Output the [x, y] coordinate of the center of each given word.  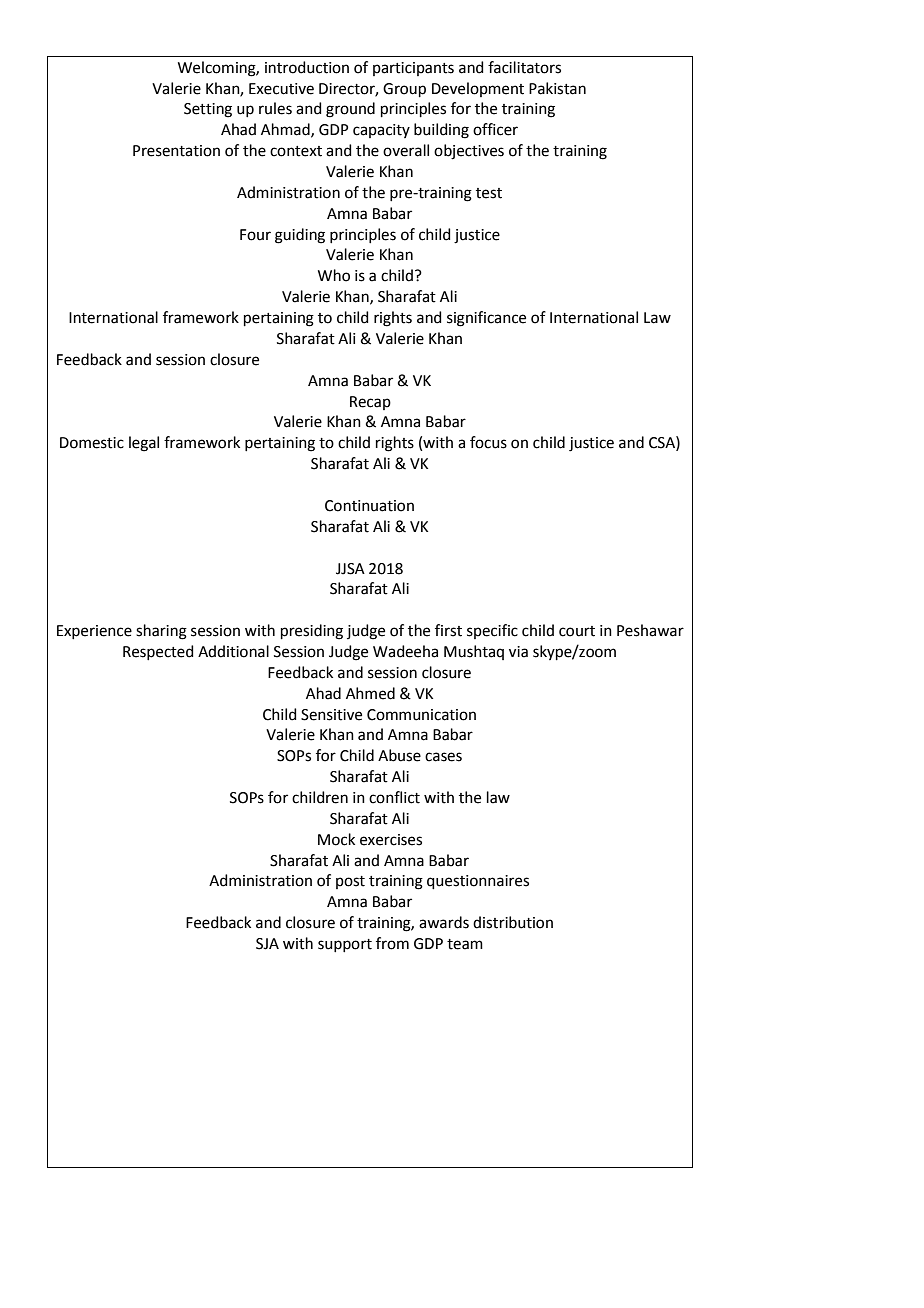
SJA [267, 944]
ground [350, 110]
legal [144, 444]
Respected [158, 652]
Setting [208, 110]
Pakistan [557, 88]
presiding [312, 632]
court [577, 631]
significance [486, 319]
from [392, 943]
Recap [370, 403]
